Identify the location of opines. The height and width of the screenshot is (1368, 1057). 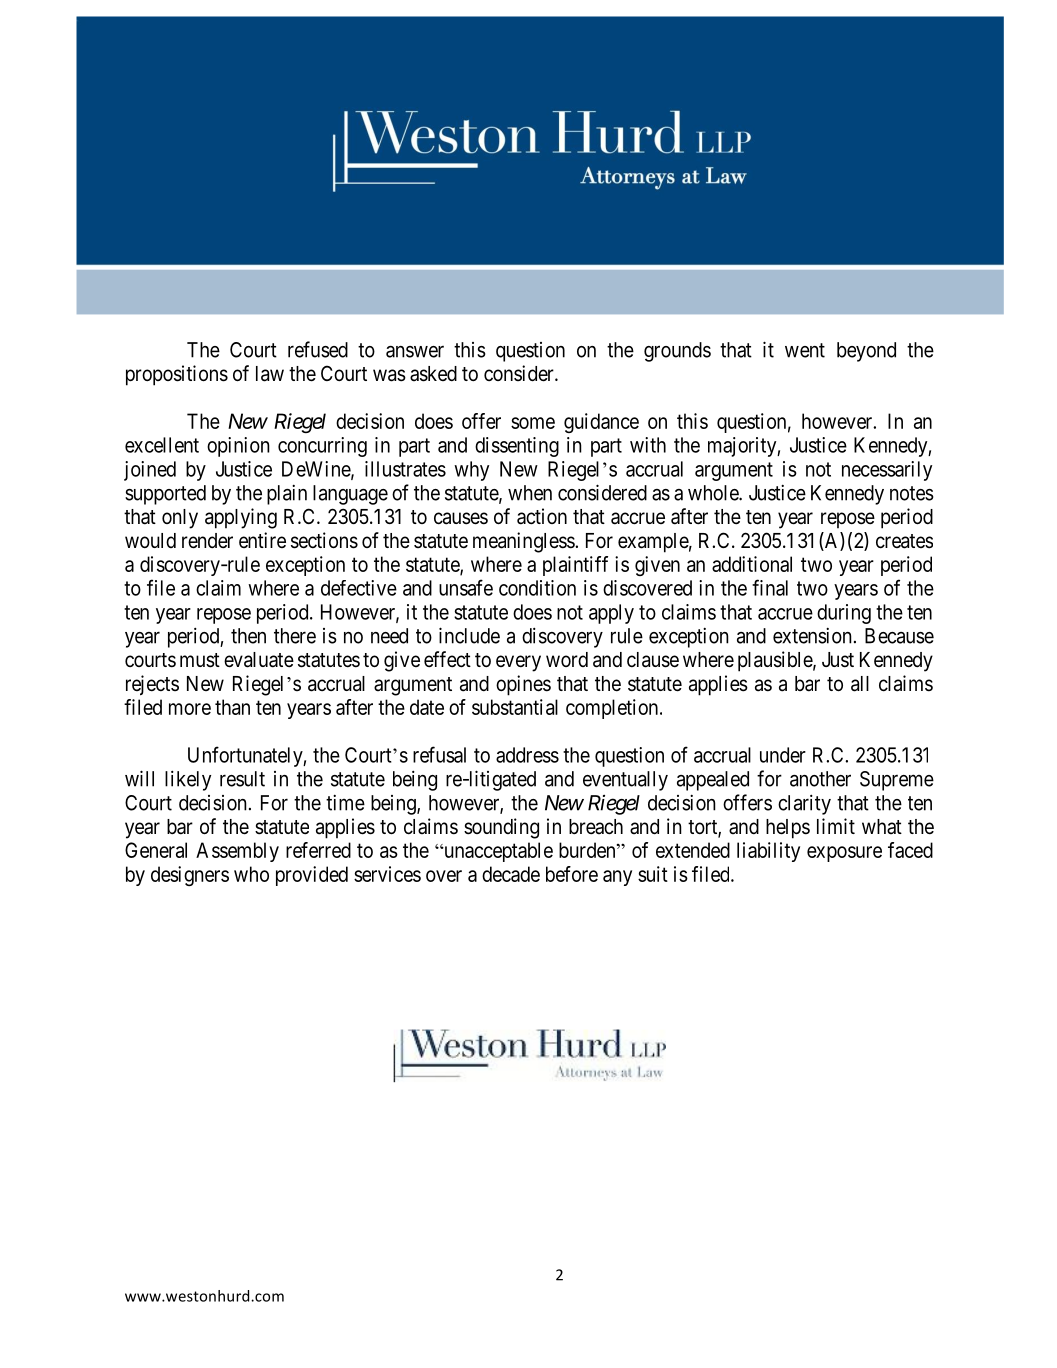
(523, 685).
